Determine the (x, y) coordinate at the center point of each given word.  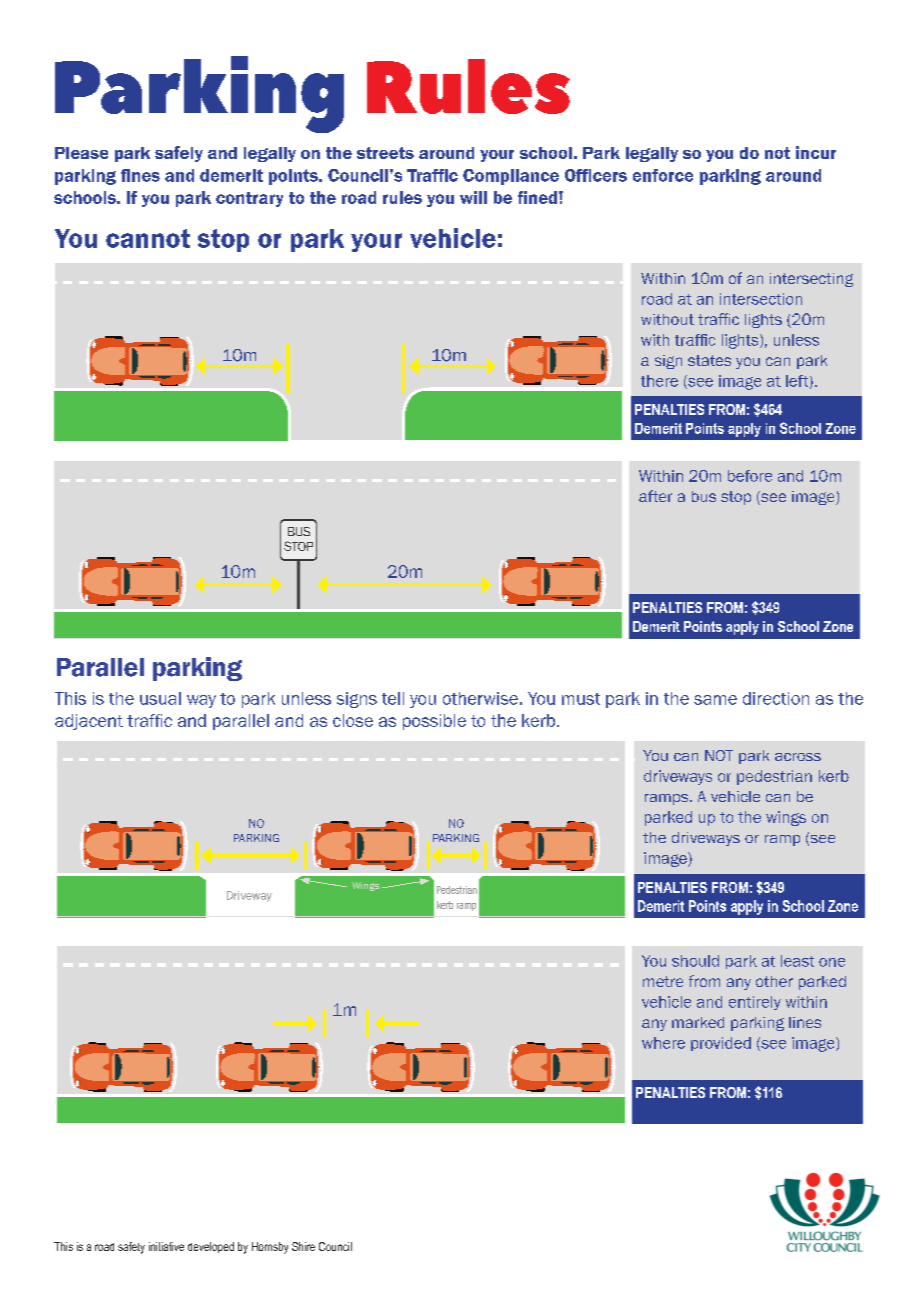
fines (140, 175)
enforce (663, 175)
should (695, 961)
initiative (166, 1246)
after (655, 496)
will (473, 197)
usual (160, 698)
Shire (303, 1246)
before (750, 476)
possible (434, 722)
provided (721, 1044)
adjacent (89, 722)
